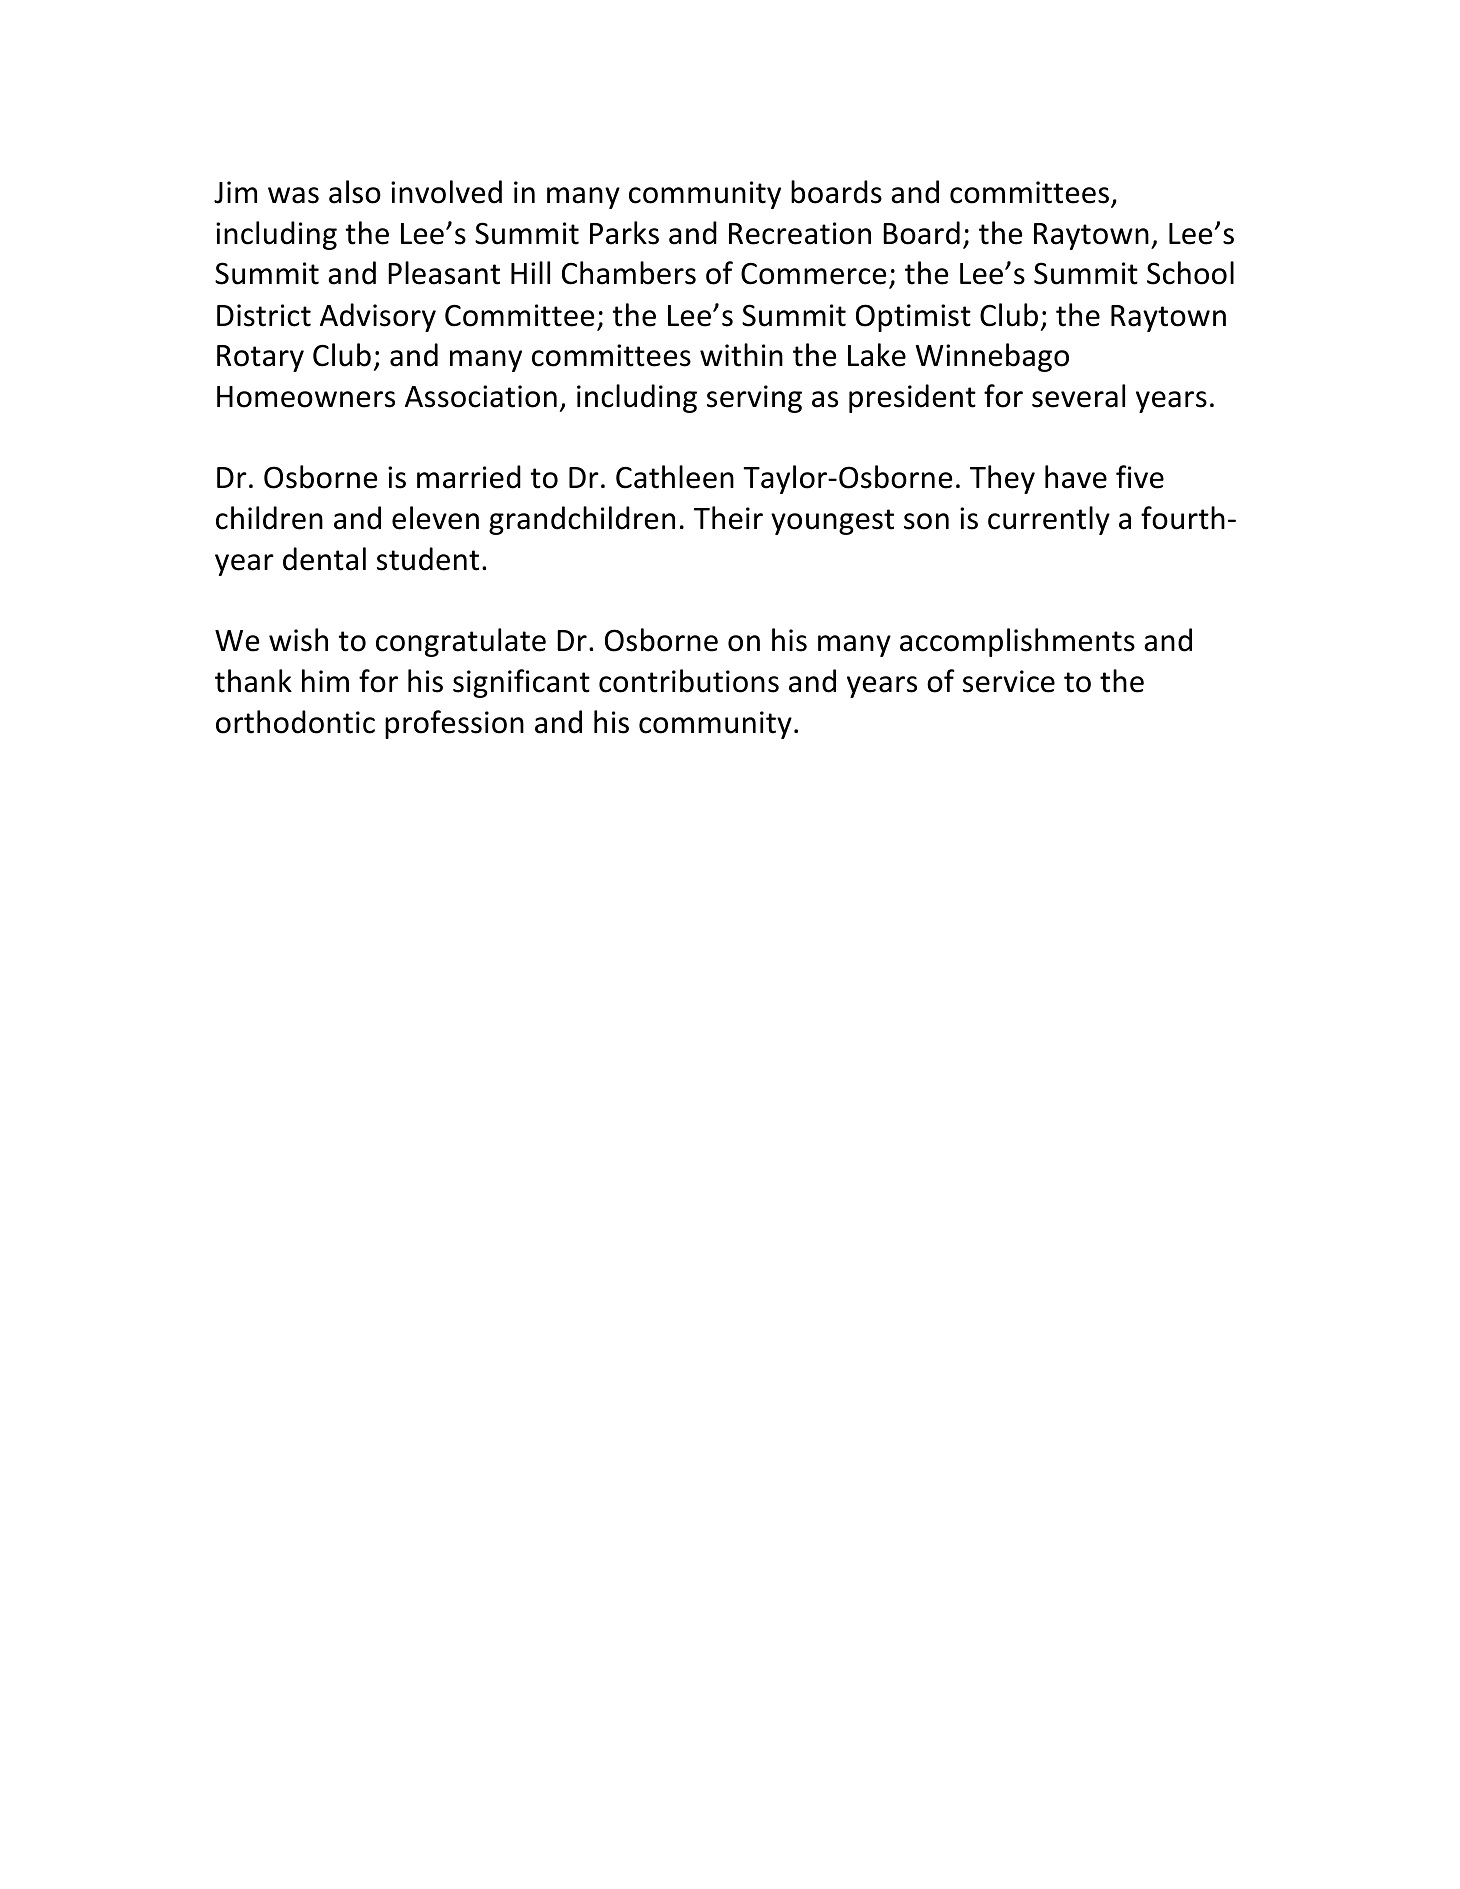 This screenshot has height=1889, width=1460. I want to click on accomplishments, so click(1017, 642).
